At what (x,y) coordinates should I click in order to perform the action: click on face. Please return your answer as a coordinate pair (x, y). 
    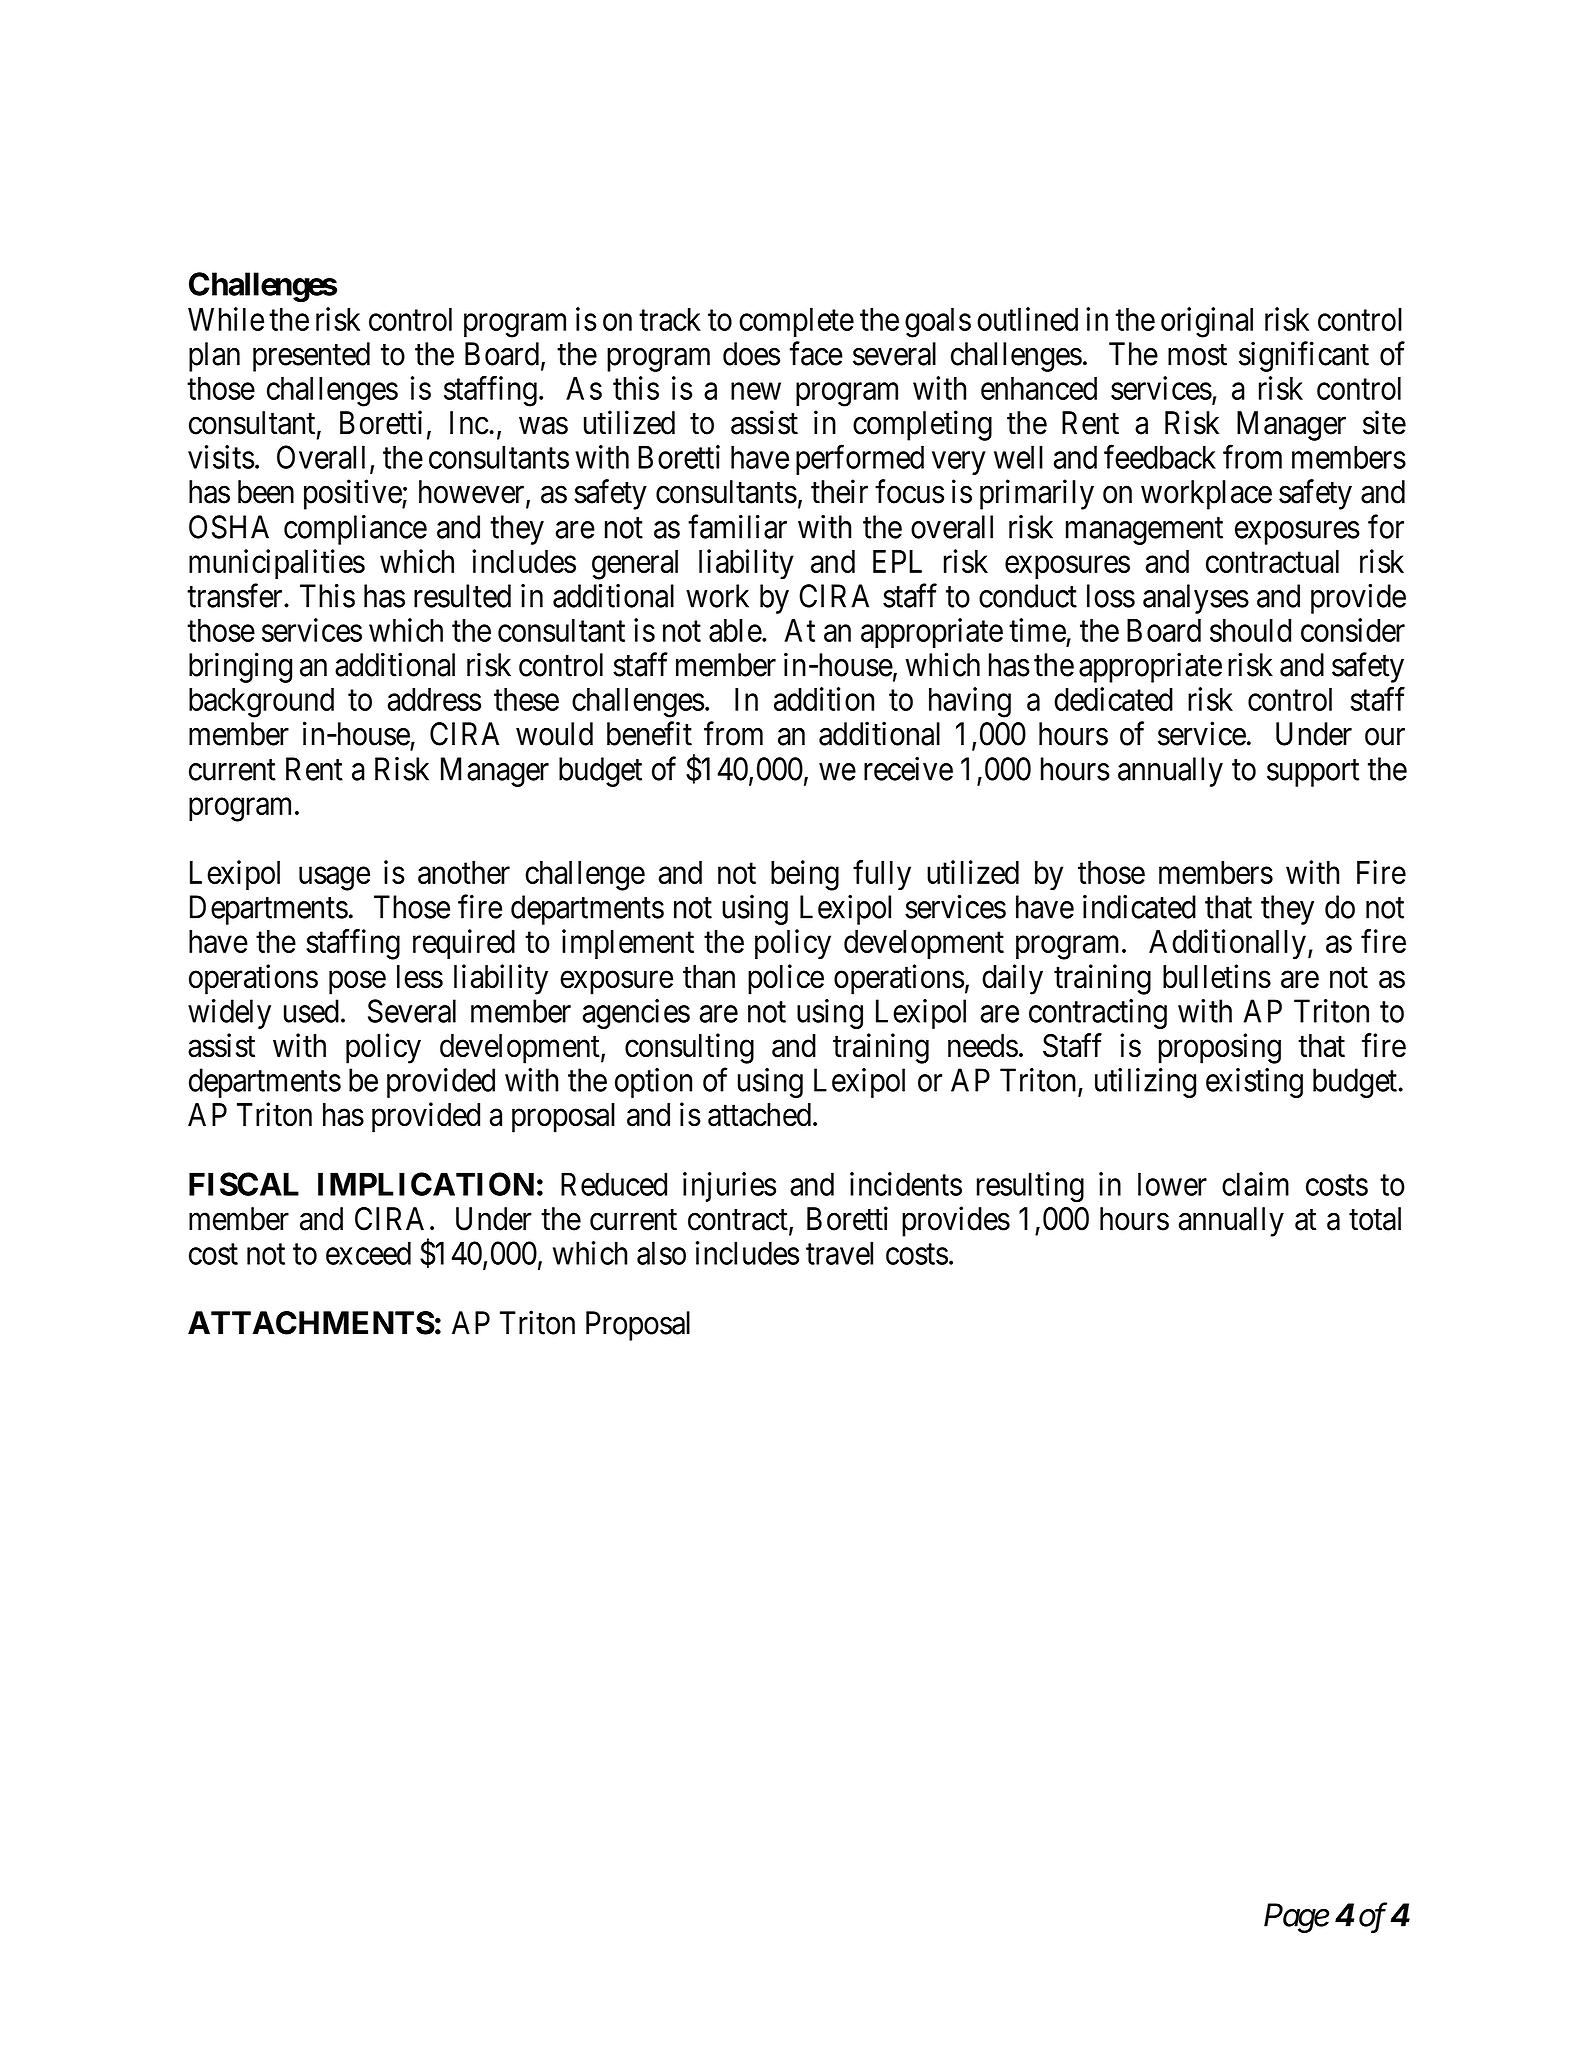
    Looking at the image, I should click on (816, 353).
